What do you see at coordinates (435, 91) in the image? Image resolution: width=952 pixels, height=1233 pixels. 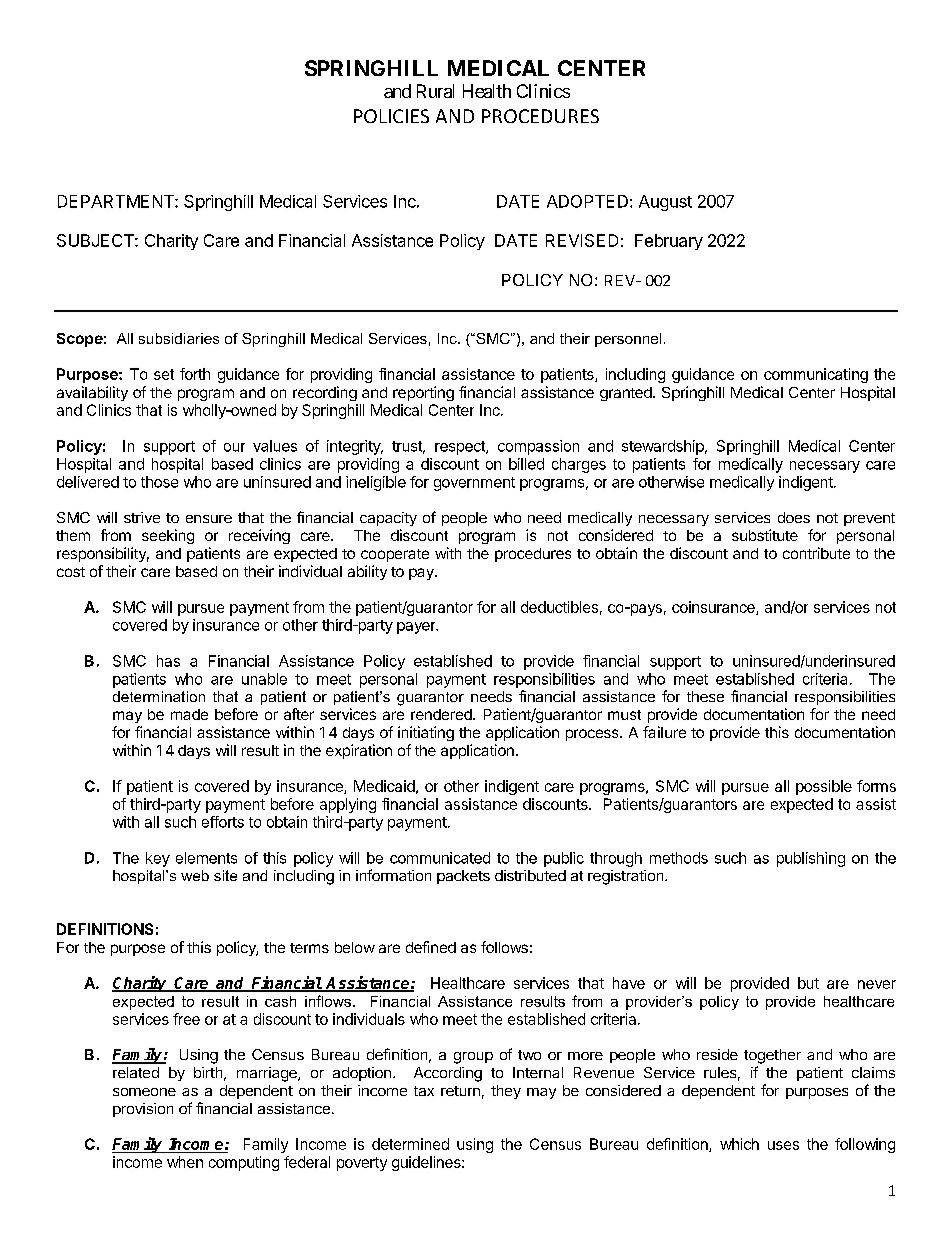 I see `Rural` at bounding box center [435, 91].
